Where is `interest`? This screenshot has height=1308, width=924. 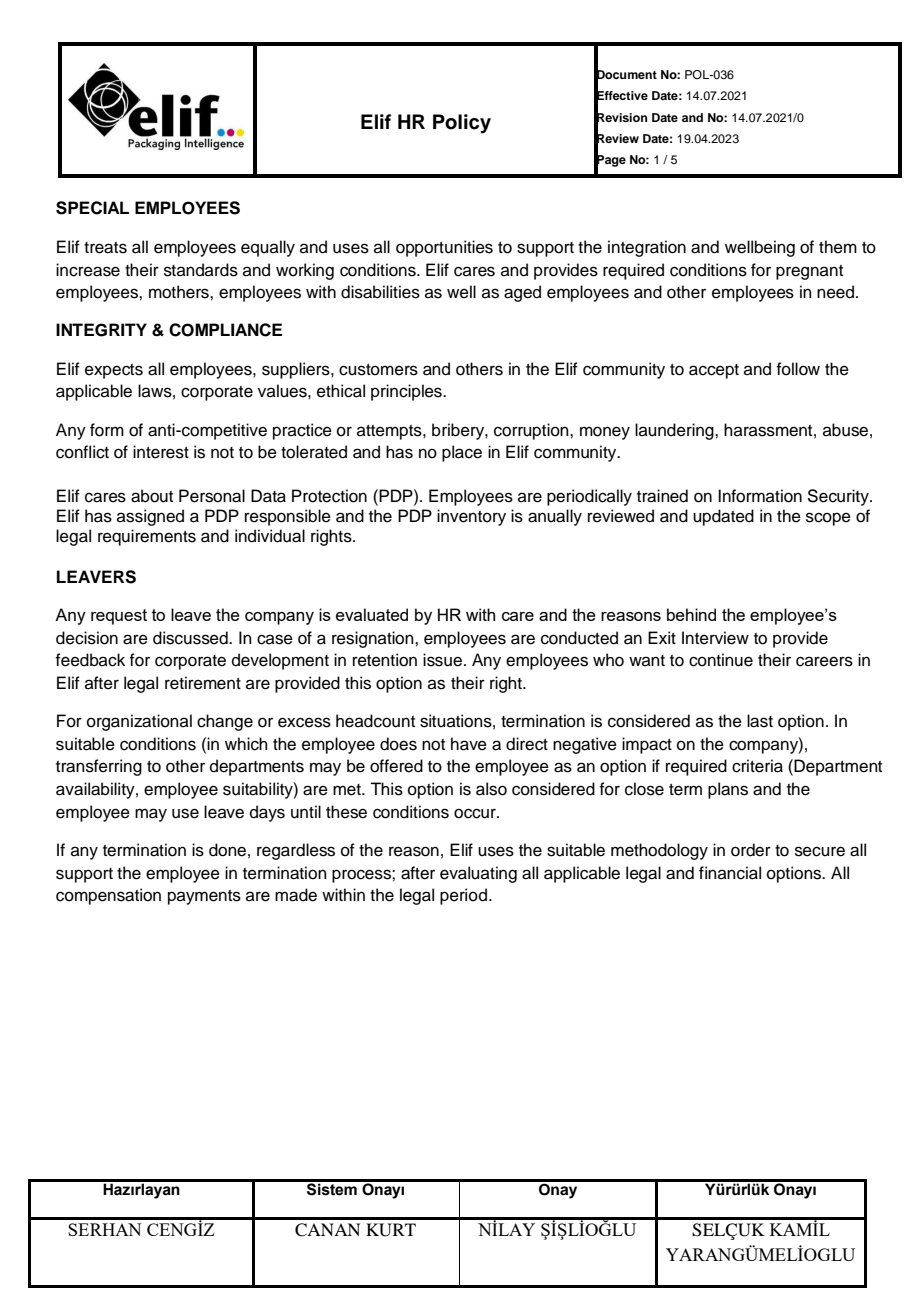
interest is located at coordinates (161, 452).
